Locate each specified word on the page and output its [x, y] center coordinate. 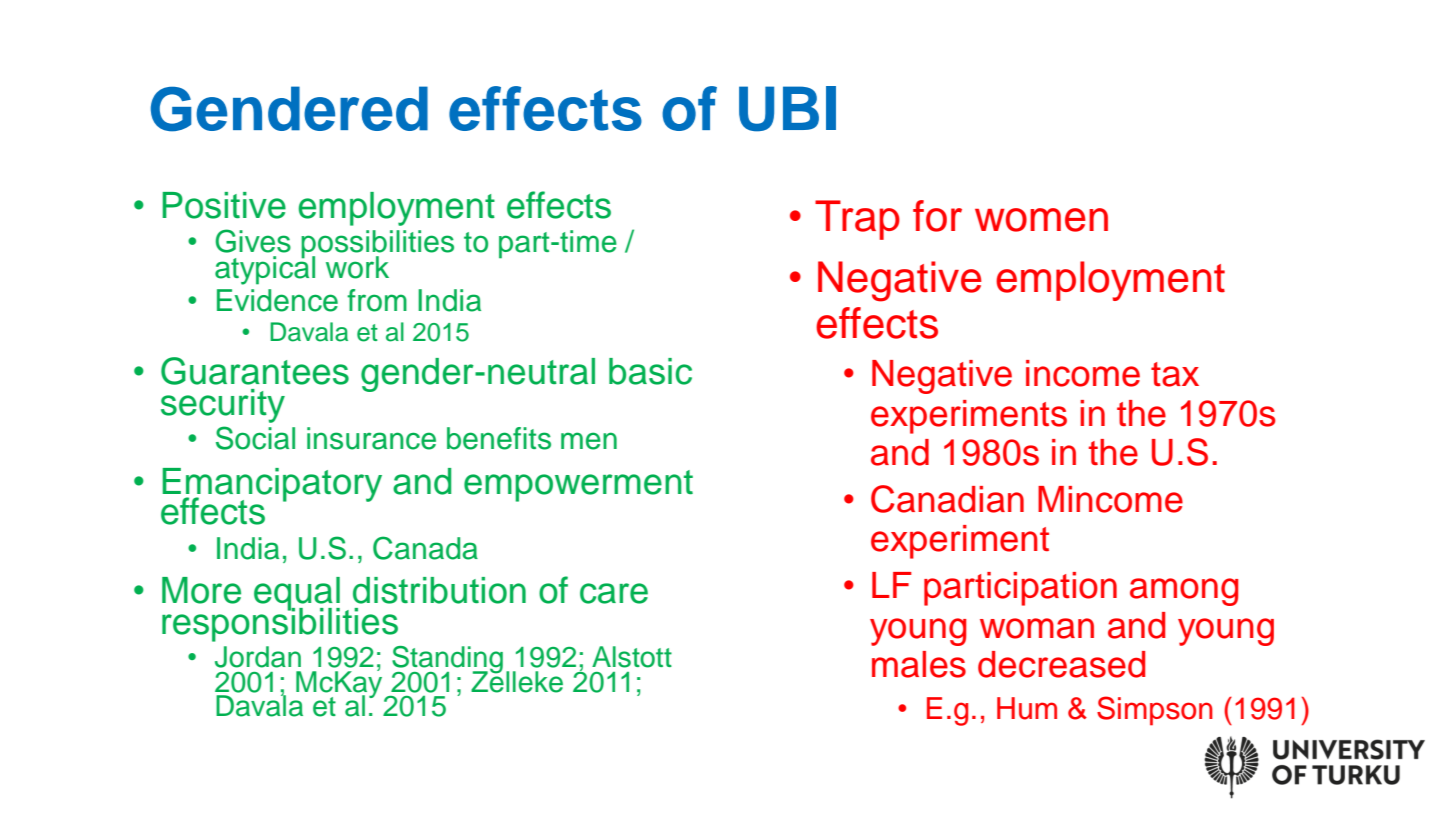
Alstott [632, 657]
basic [650, 371]
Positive [224, 205]
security [223, 406]
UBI [787, 109]
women [1041, 220]
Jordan [258, 657]
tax [1175, 374]
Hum [1027, 708]
